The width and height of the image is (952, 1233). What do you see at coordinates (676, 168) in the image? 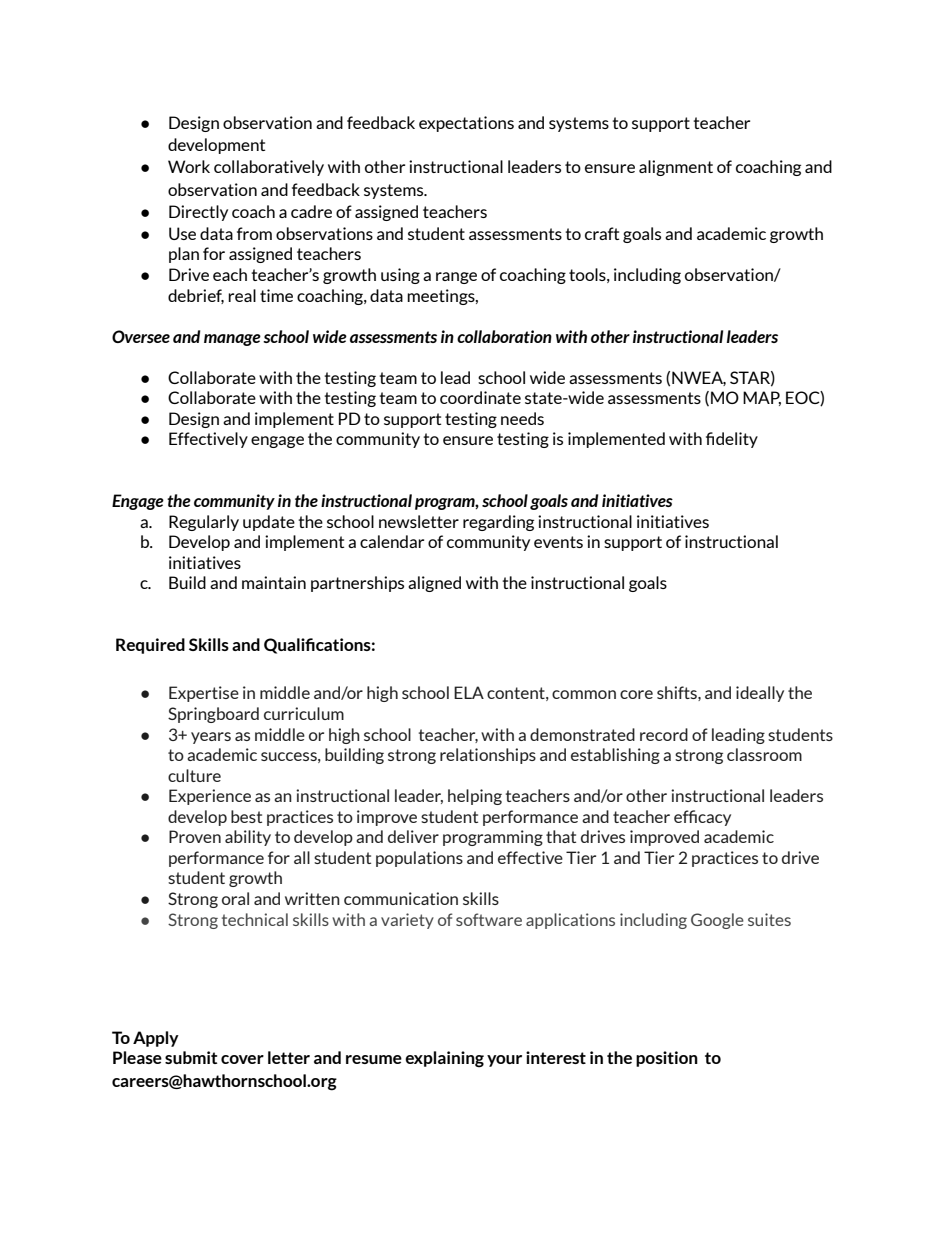
I see `alignment` at bounding box center [676, 168].
